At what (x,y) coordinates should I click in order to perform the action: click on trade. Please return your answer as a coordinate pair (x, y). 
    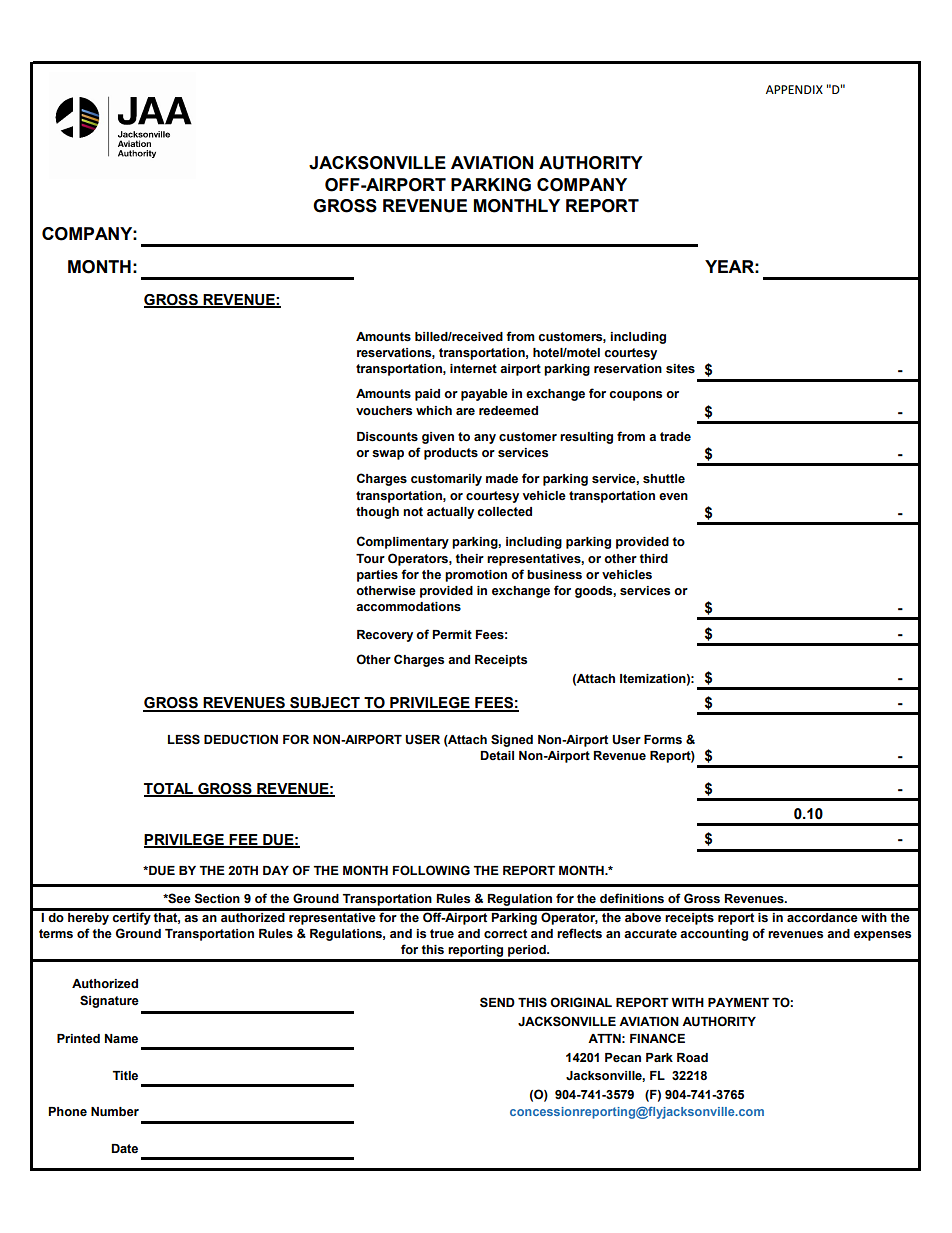
    Looking at the image, I should click on (675, 437).
